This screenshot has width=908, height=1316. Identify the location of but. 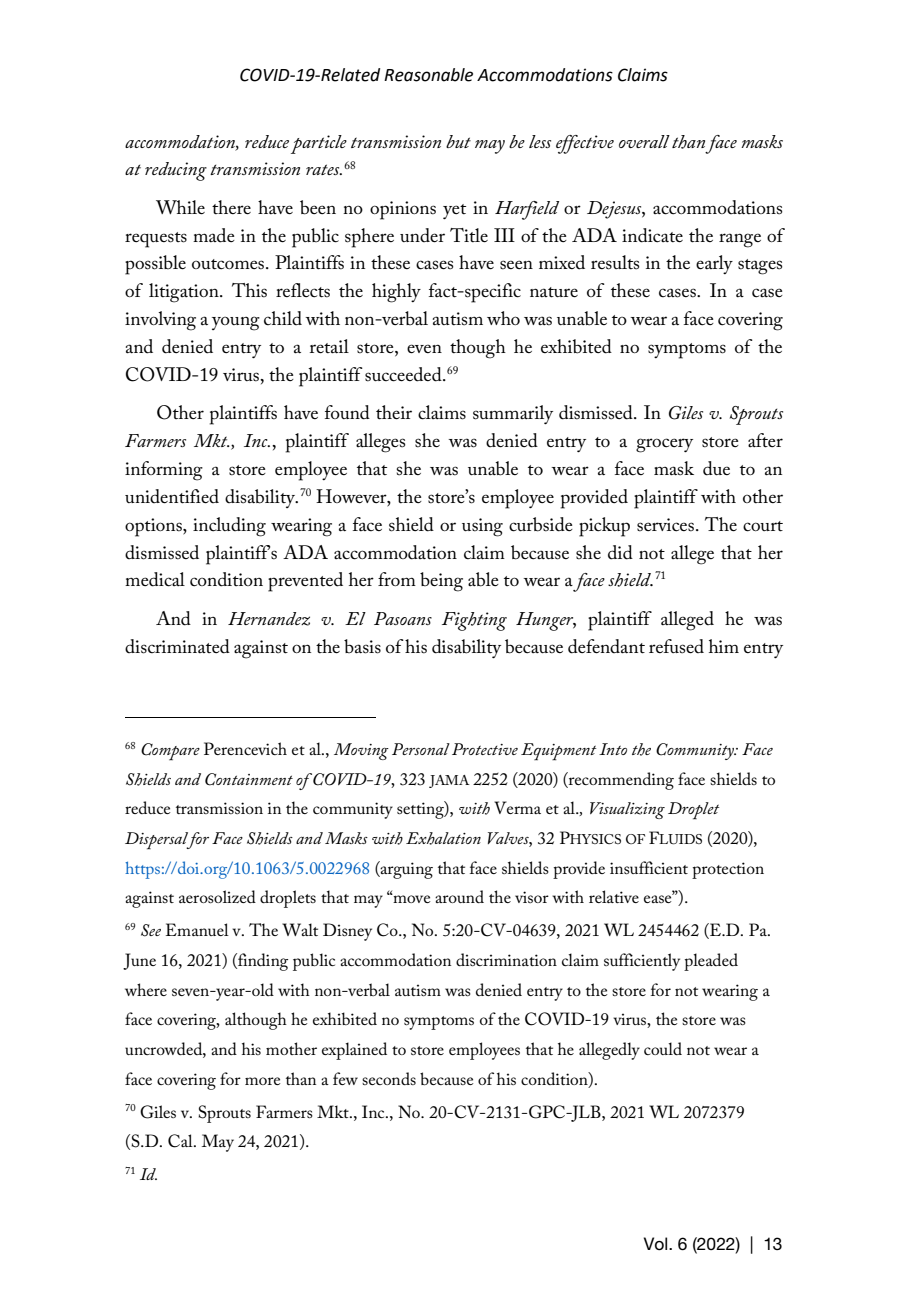
(458, 141).
